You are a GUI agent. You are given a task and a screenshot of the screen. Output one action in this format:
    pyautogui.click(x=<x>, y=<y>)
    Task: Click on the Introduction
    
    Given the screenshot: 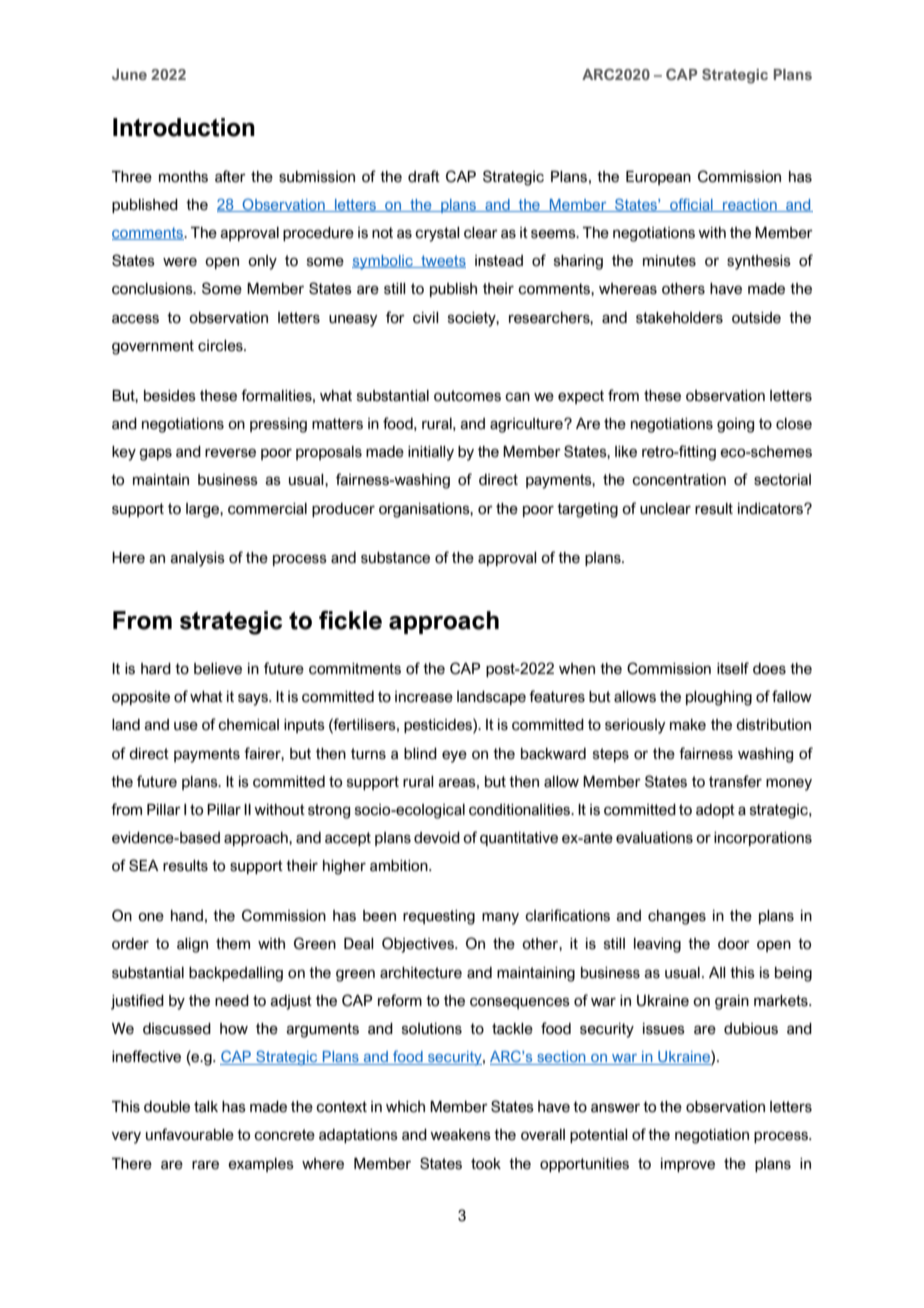 What is the action you would take?
    pyautogui.click(x=184, y=127)
